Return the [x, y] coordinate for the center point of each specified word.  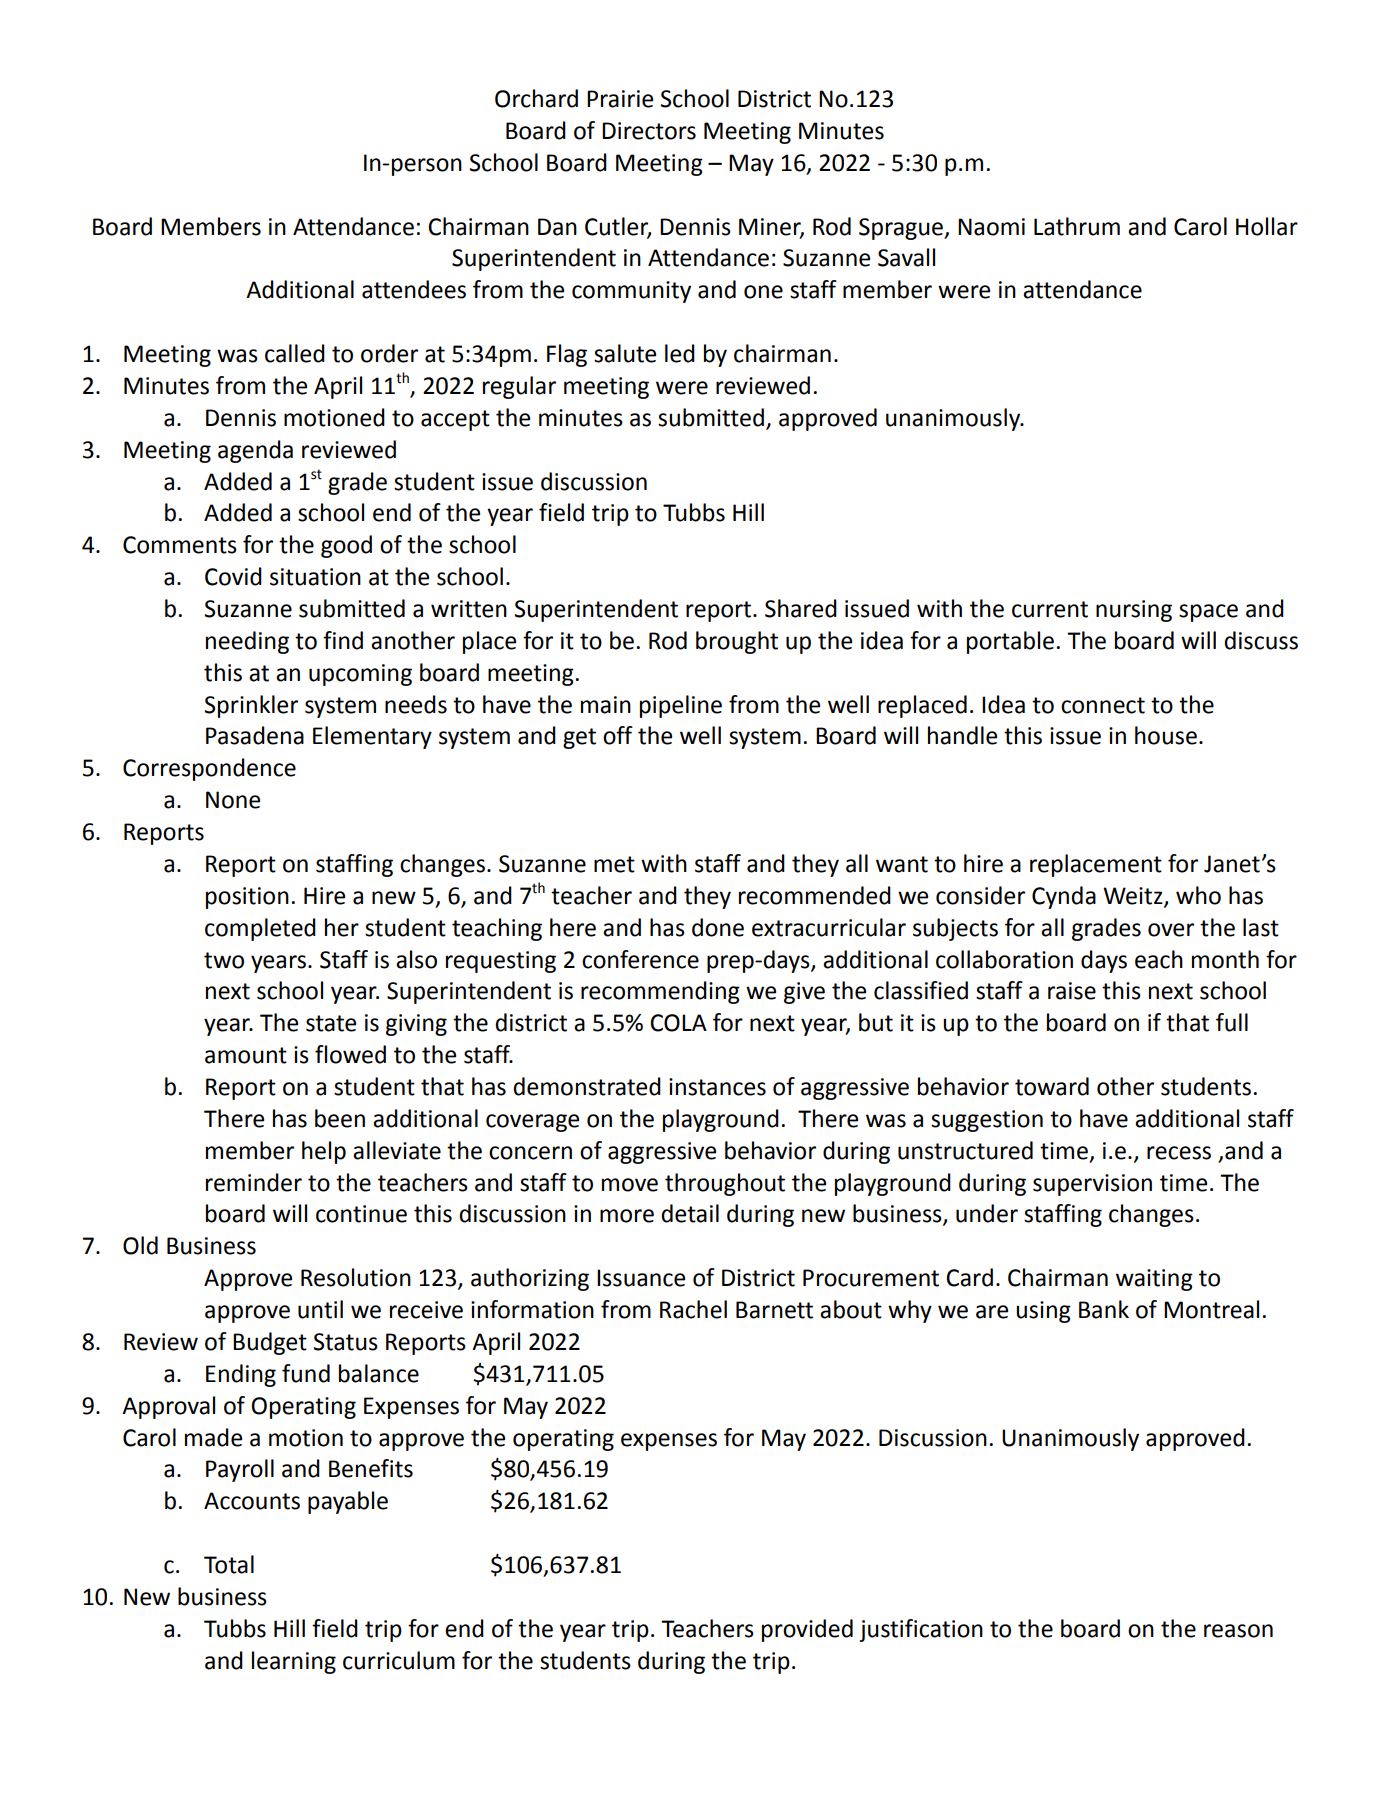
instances [717, 1087]
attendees [414, 289]
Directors [649, 131]
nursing [1134, 611]
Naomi [991, 227]
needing [247, 642]
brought [737, 642]
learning [294, 1662]
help [324, 1152]
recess [1179, 1153]
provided [807, 1630]
